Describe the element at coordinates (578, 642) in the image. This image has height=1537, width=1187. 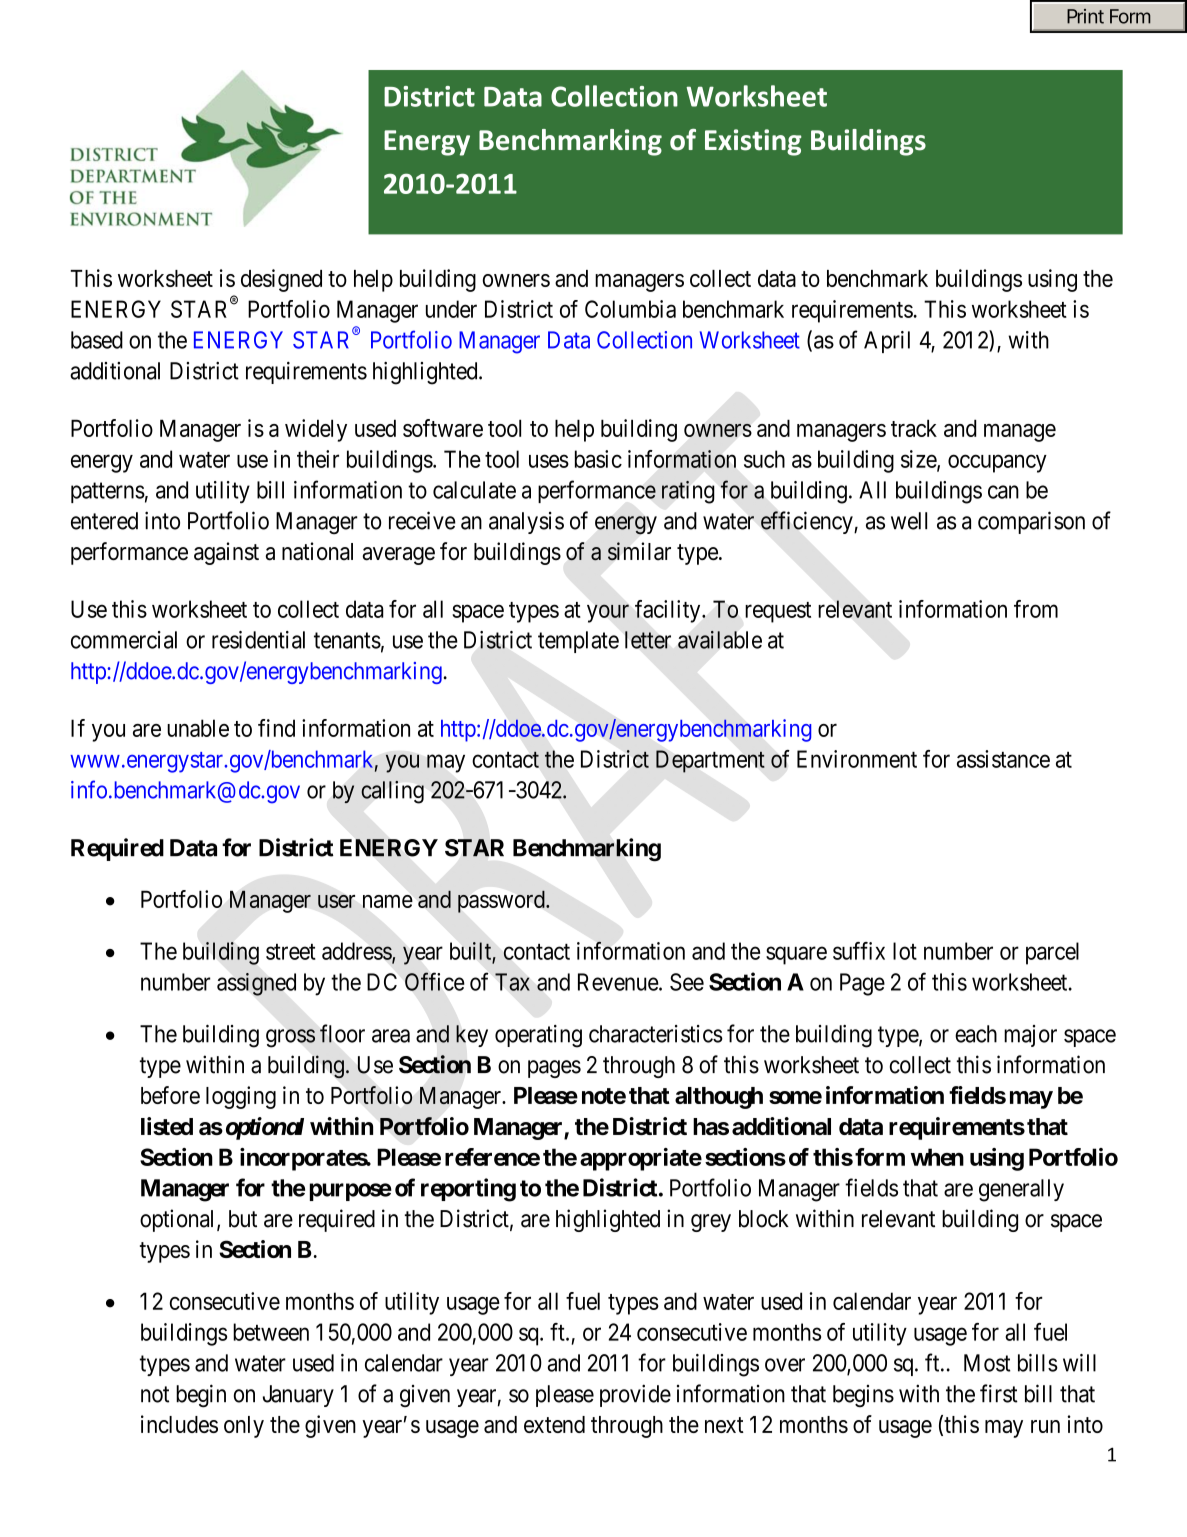
I see `template` at that location.
